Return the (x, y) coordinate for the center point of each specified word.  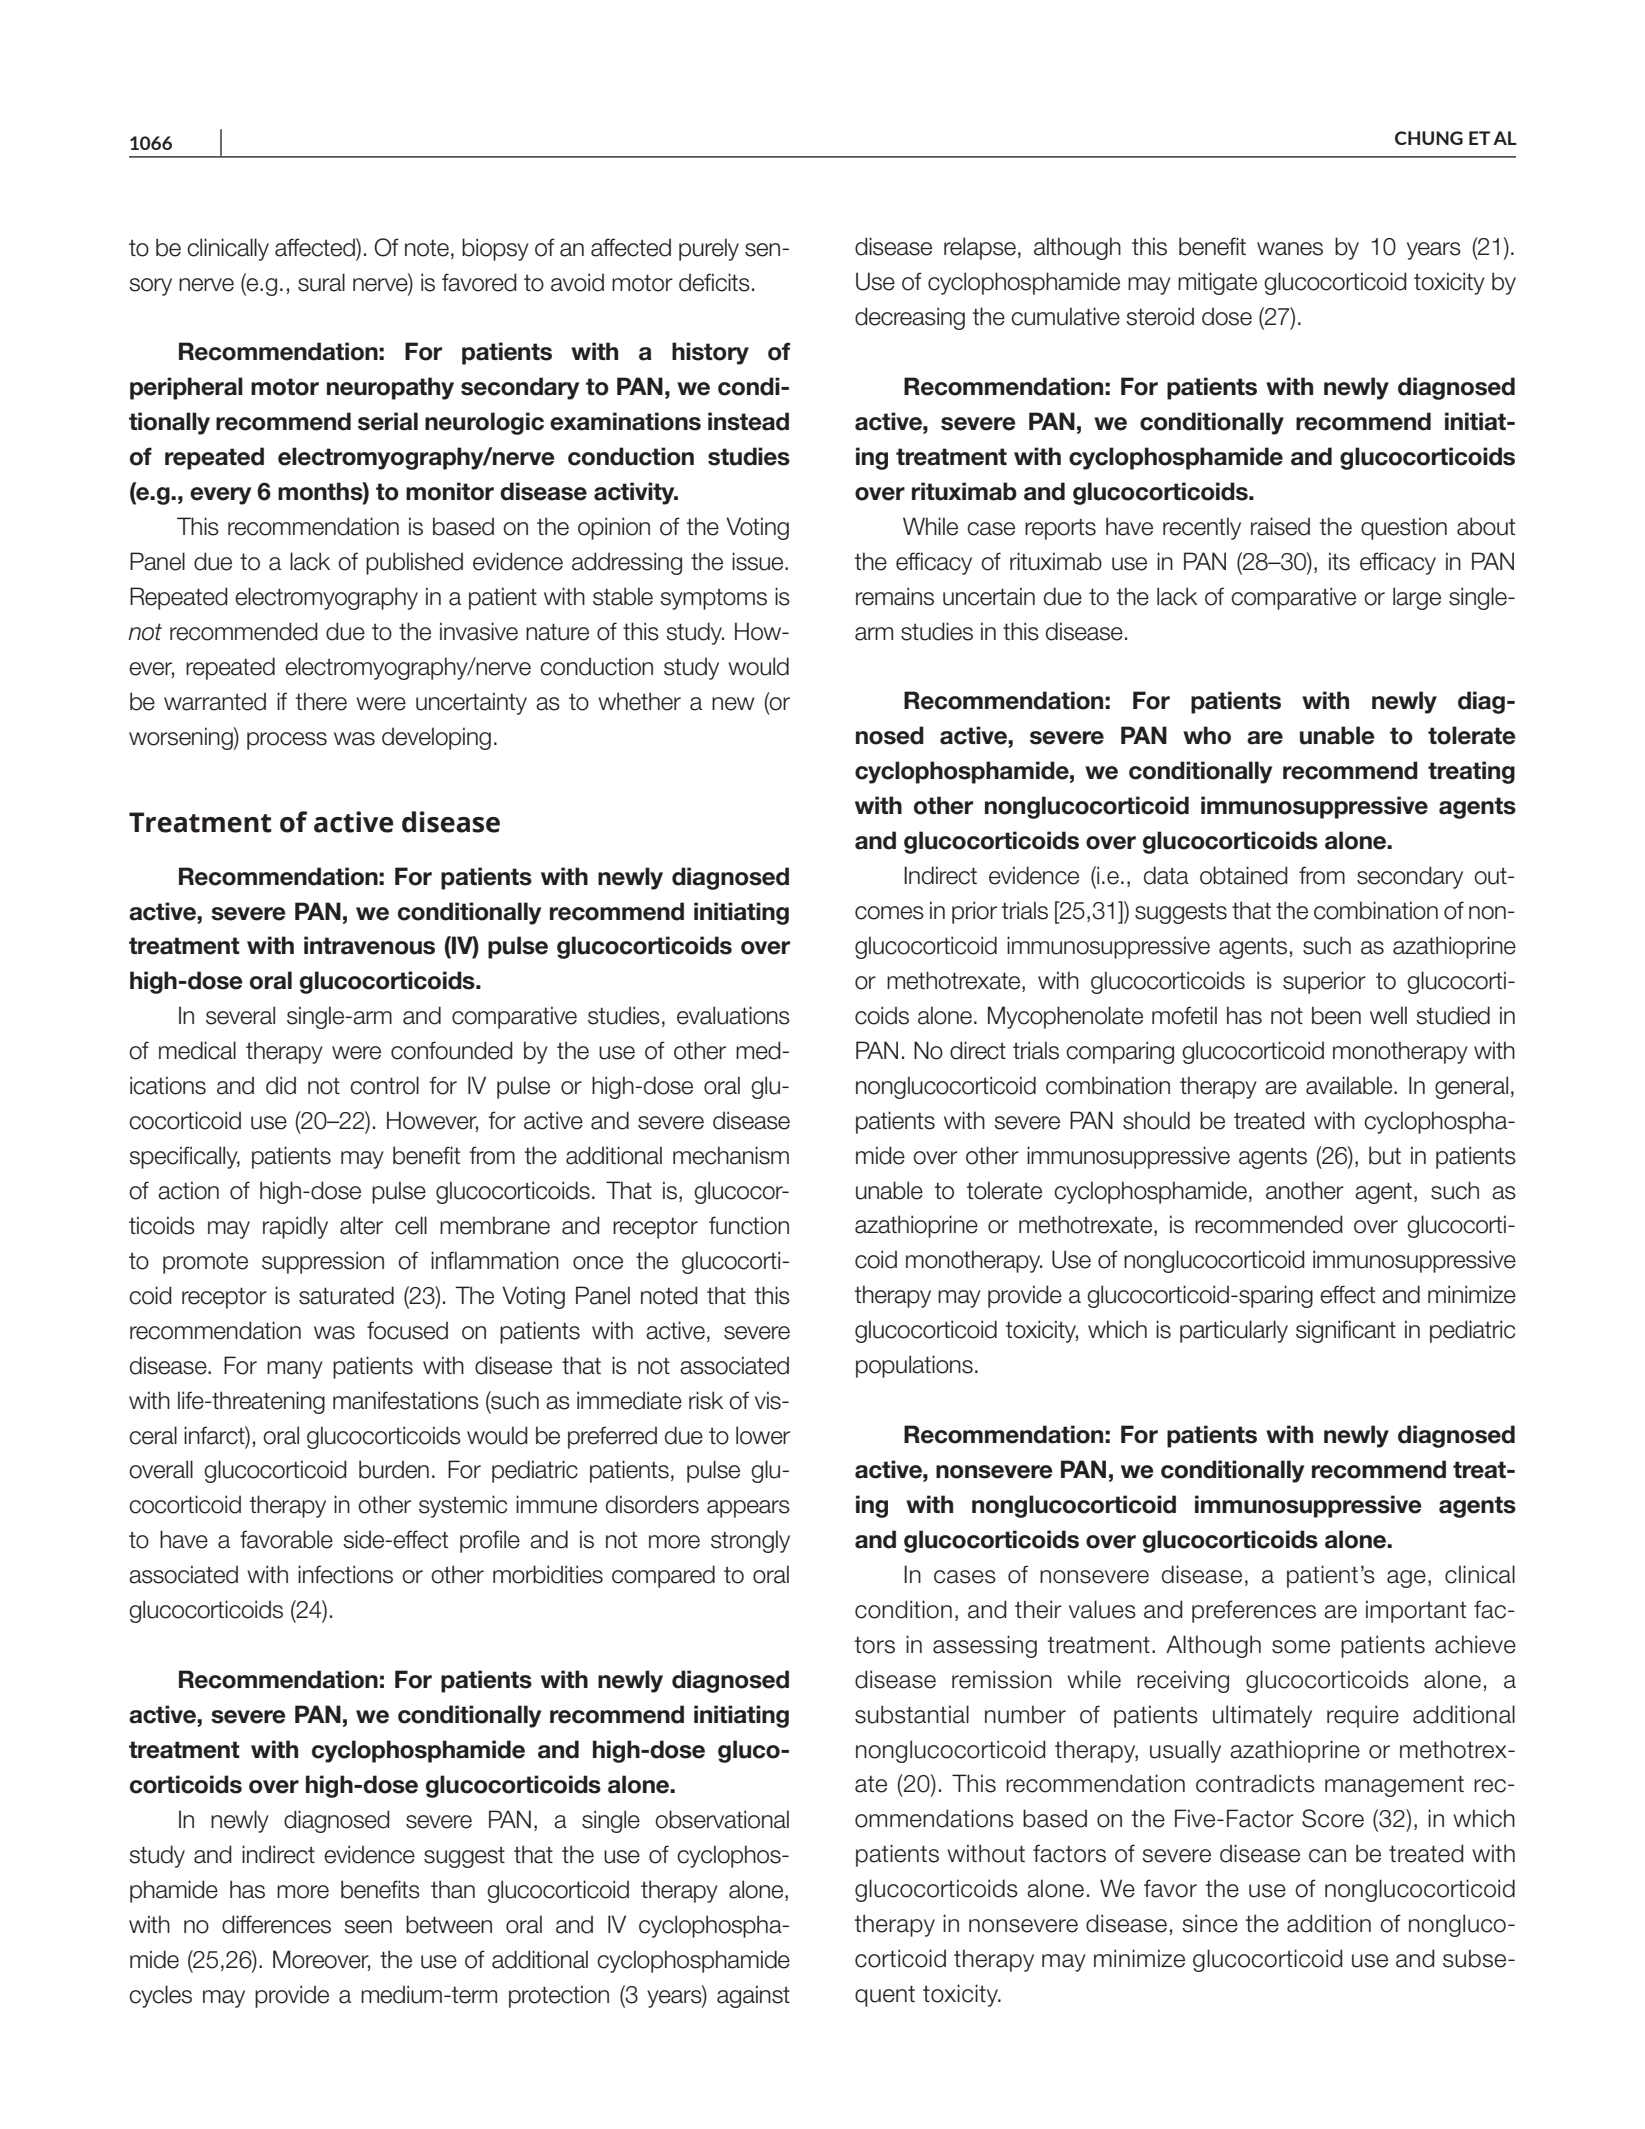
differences (276, 1924)
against (753, 1996)
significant (1346, 1331)
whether (639, 701)
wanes (1290, 249)
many (295, 1370)
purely (709, 249)
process (287, 741)
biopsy (495, 249)
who (1207, 735)
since (1210, 1923)
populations (914, 1366)
